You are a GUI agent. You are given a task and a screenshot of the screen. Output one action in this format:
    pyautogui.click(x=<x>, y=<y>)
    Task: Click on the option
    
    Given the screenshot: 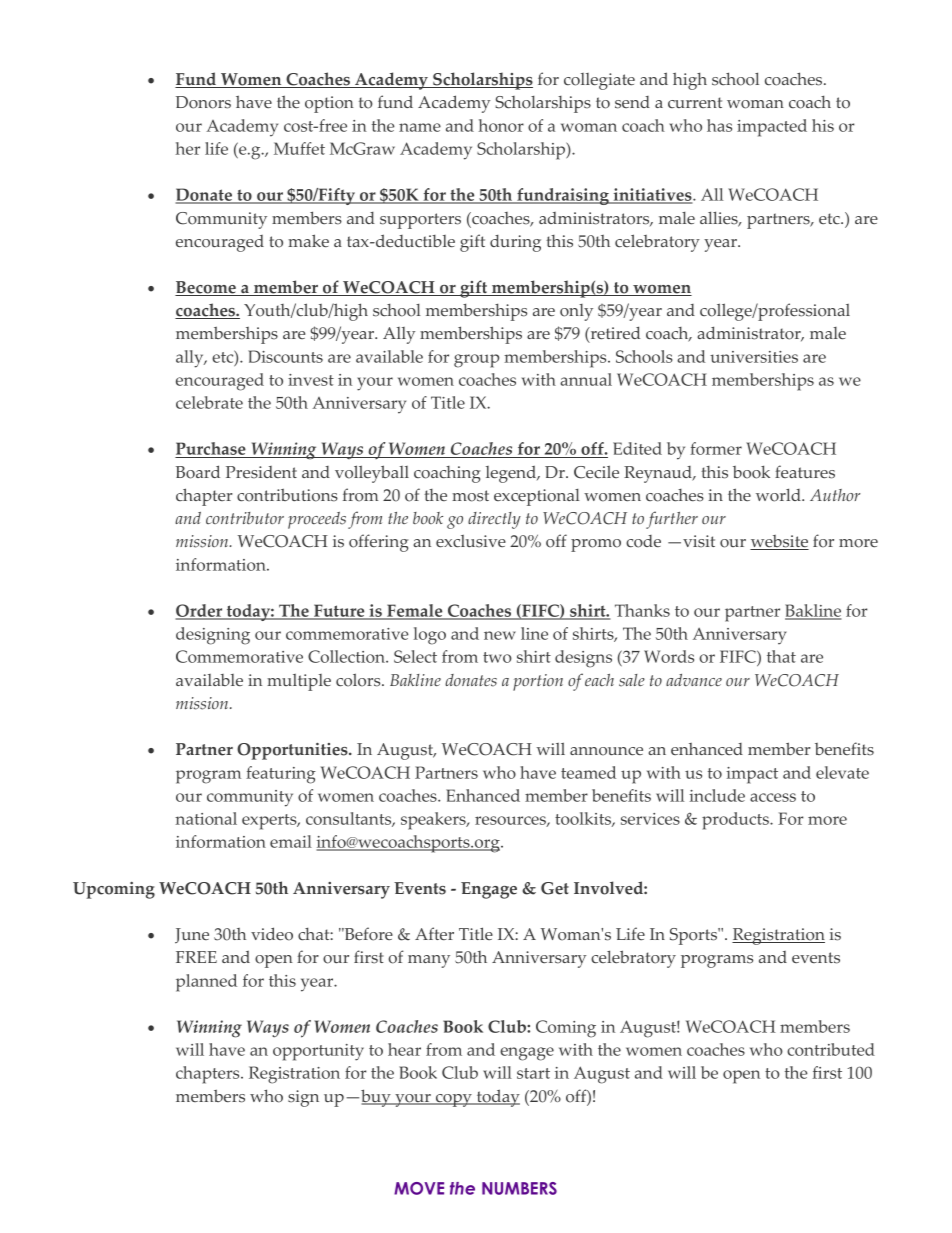 What is the action you would take?
    pyautogui.click(x=329, y=104)
